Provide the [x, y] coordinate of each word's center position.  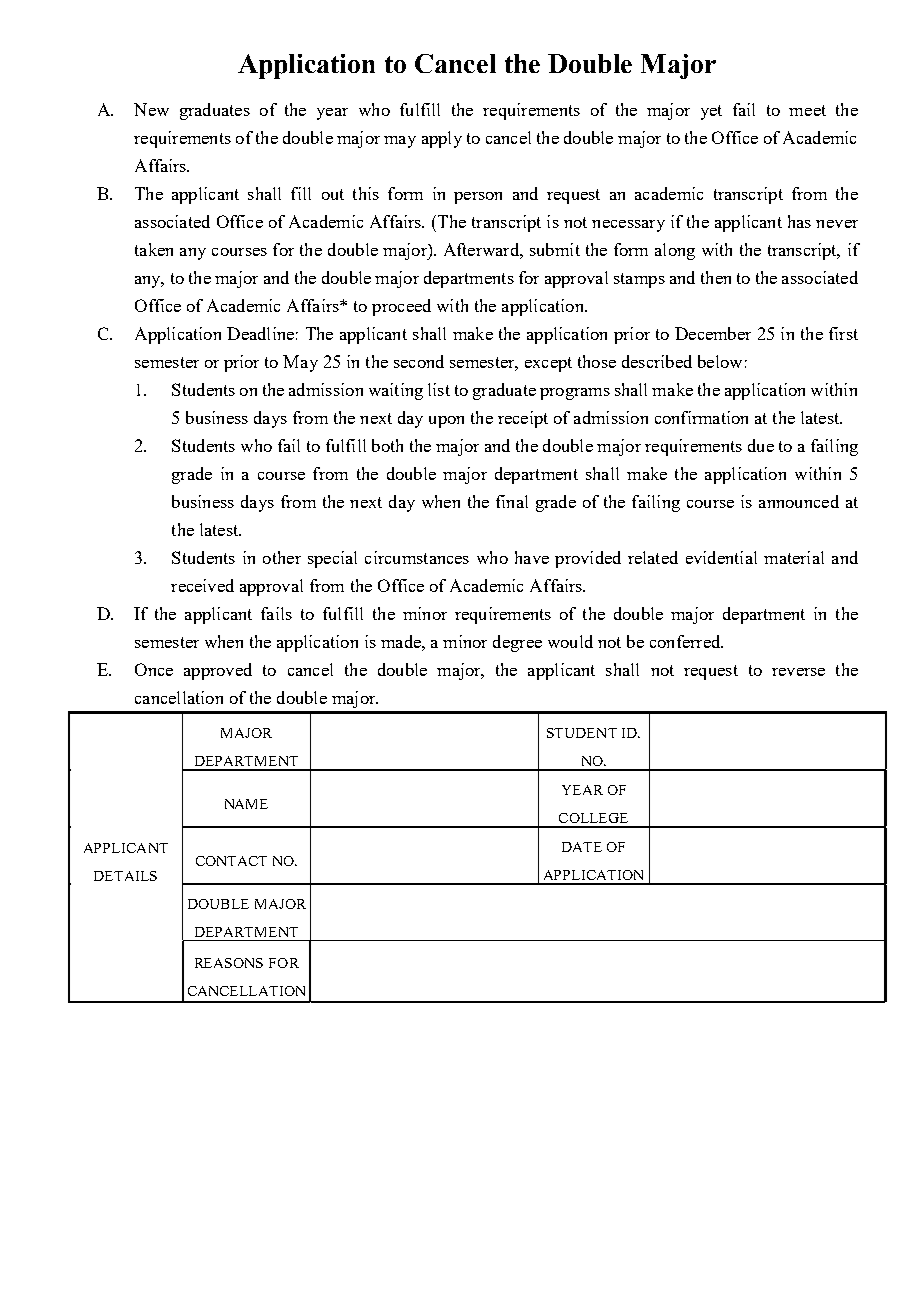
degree [517, 643]
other [282, 557]
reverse [798, 672]
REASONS [229, 963]
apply [442, 139]
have [532, 557]
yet [711, 112]
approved [218, 671]
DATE [582, 847]
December [713, 333]
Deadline [260, 333]
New [151, 109]
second [419, 361]
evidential [721, 557]
